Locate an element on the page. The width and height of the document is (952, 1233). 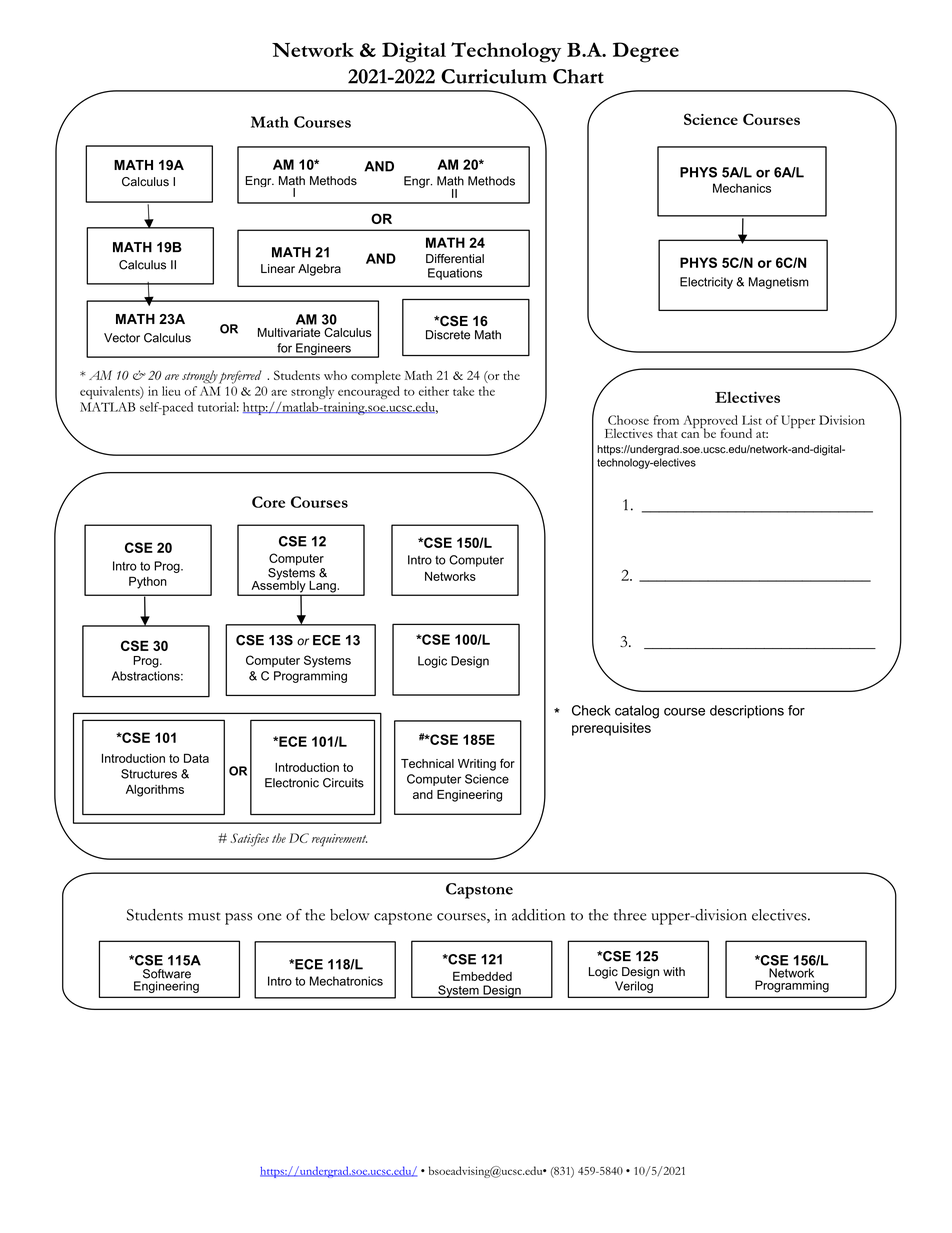
Vector is located at coordinates (122, 338).
